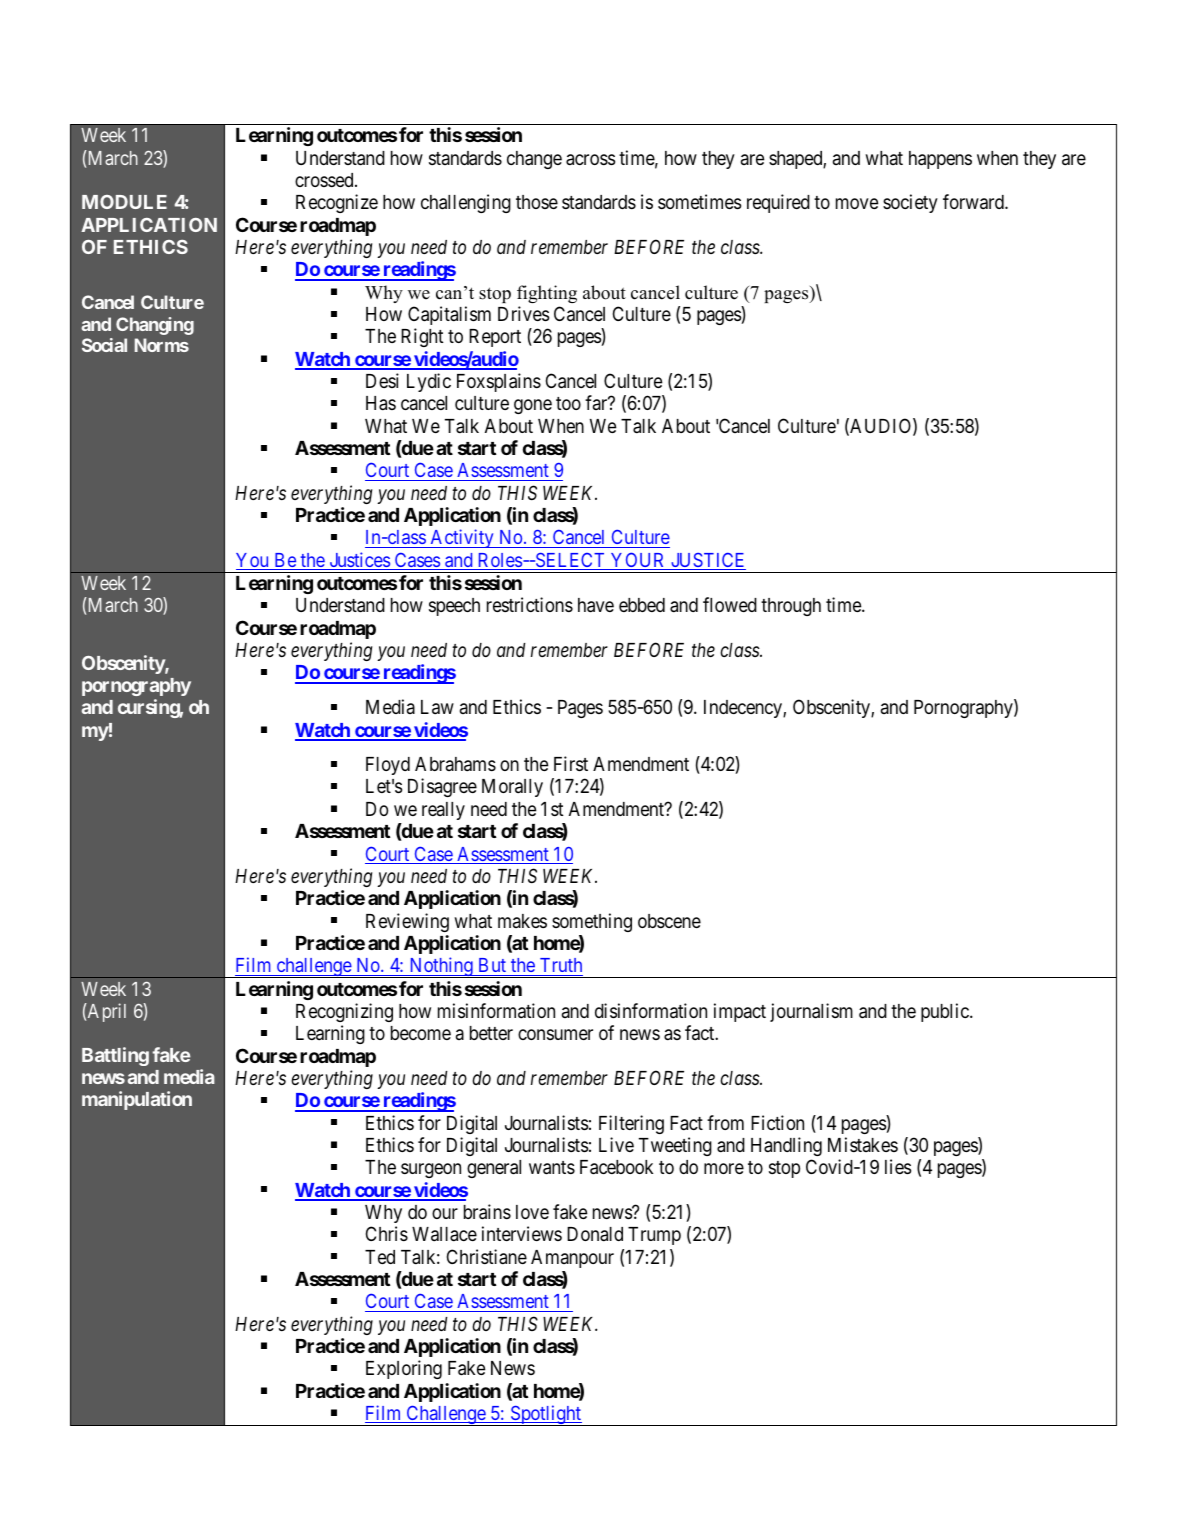  What do you see at coordinates (404, 1369) in the document?
I see `Exploring` at bounding box center [404, 1369].
